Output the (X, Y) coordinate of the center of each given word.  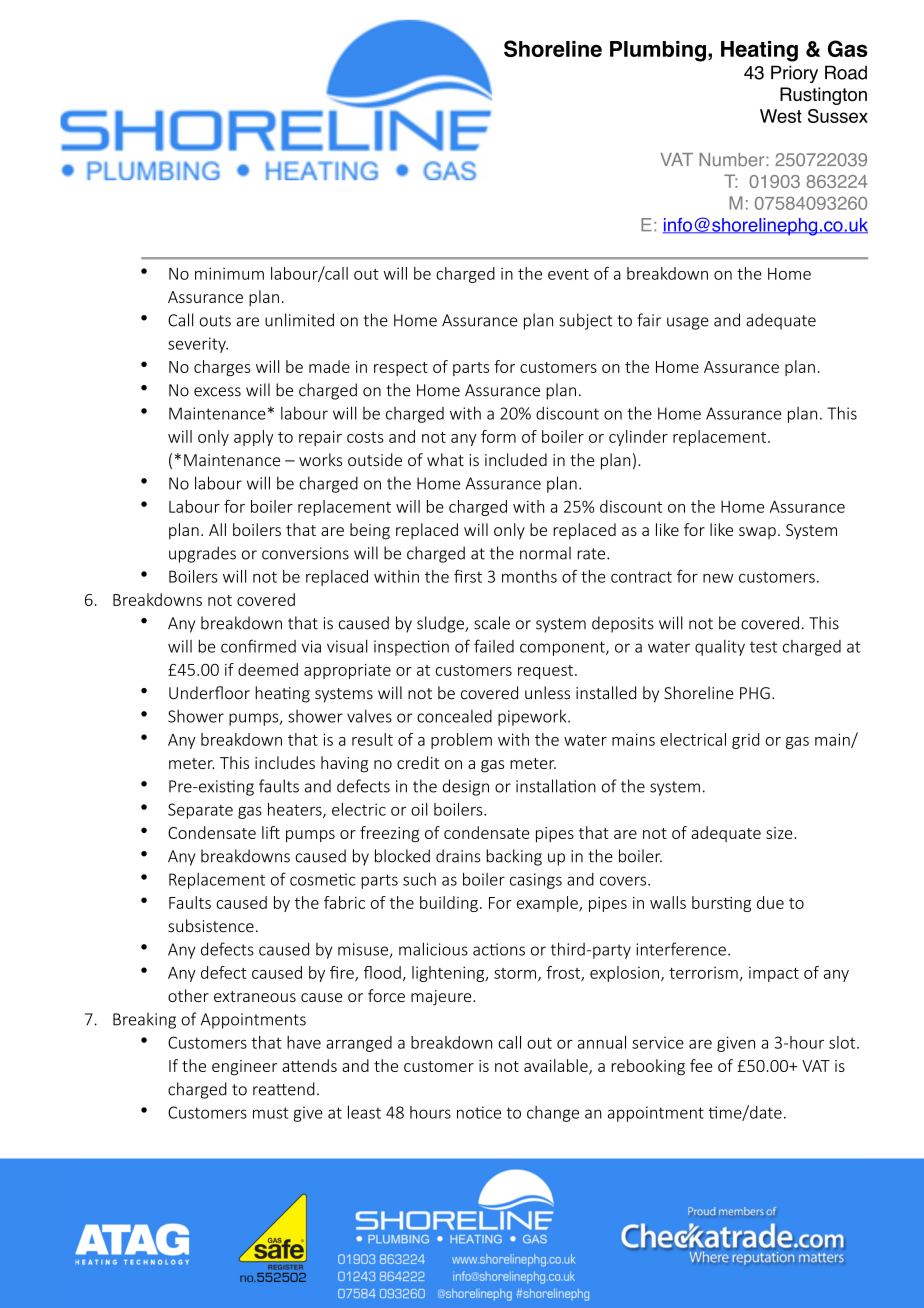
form (498, 436)
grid (745, 741)
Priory (794, 74)
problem (461, 741)
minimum (229, 273)
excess (217, 392)
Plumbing (658, 51)
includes (285, 762)
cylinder (638, 438)
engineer (244, 1068)
